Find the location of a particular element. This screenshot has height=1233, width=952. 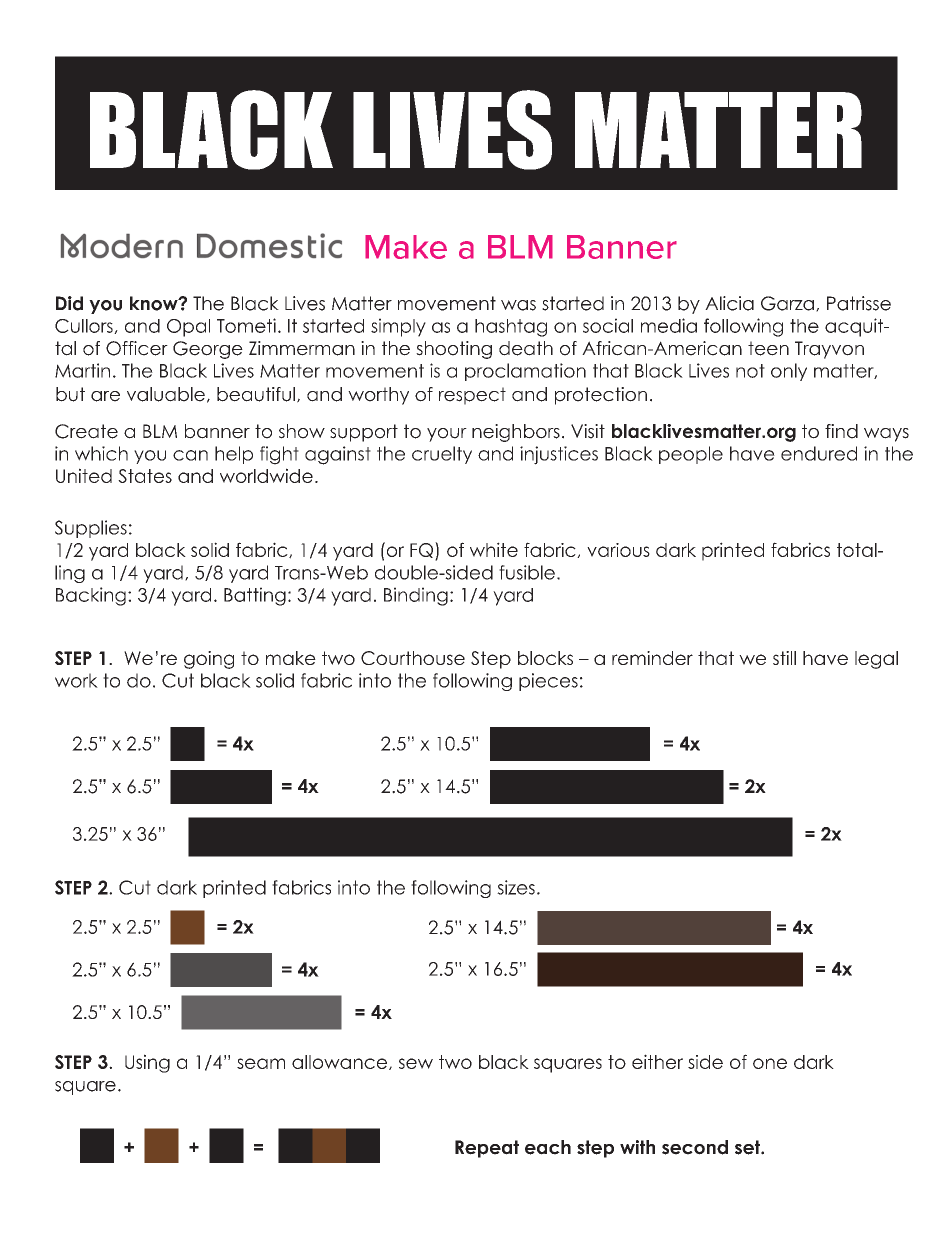

Opal is located at coordinates (188, 328).
